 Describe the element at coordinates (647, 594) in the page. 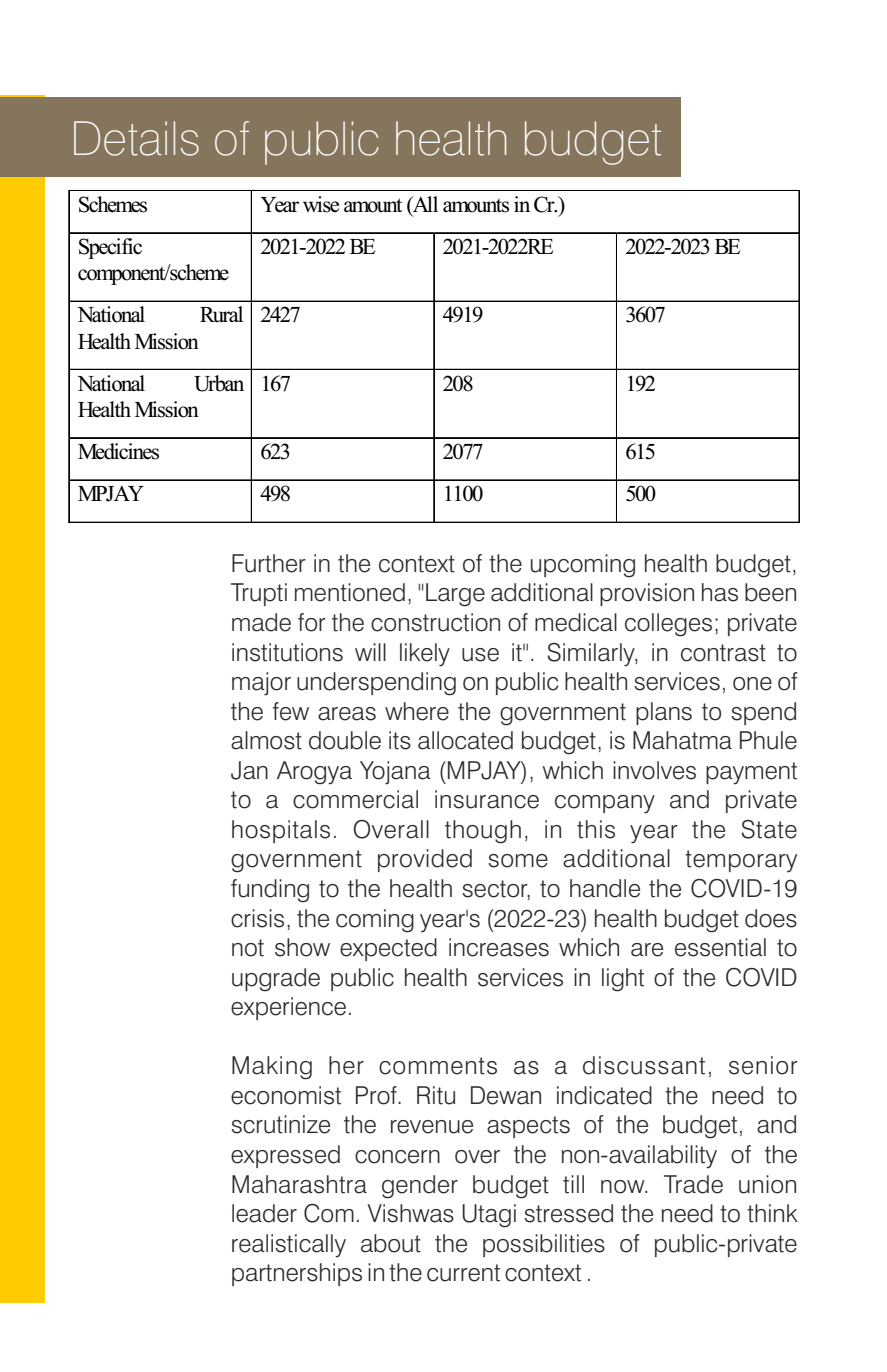

I see `provision` at that location.
